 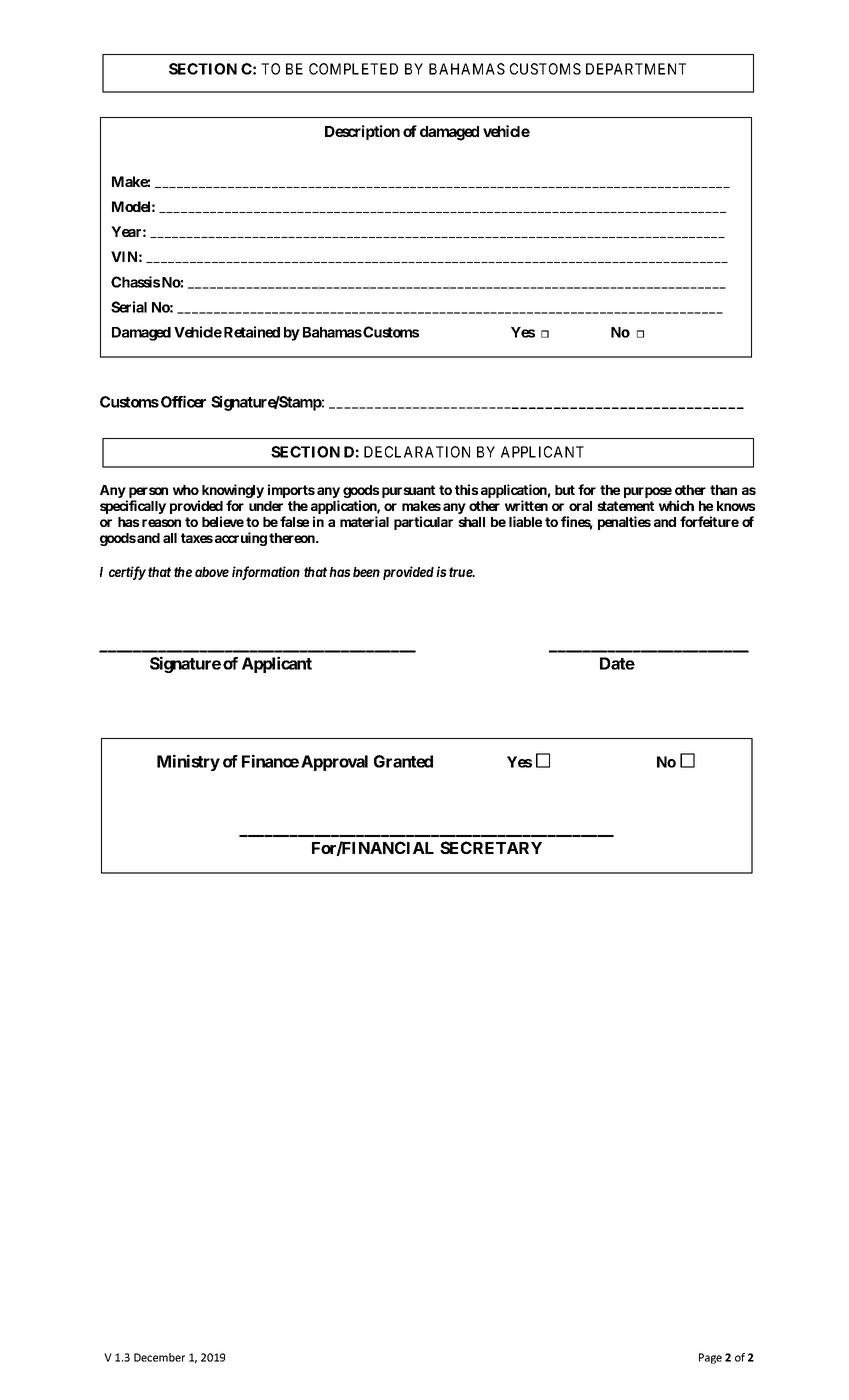 I want to click on particular, so click(x=423, y=523).
